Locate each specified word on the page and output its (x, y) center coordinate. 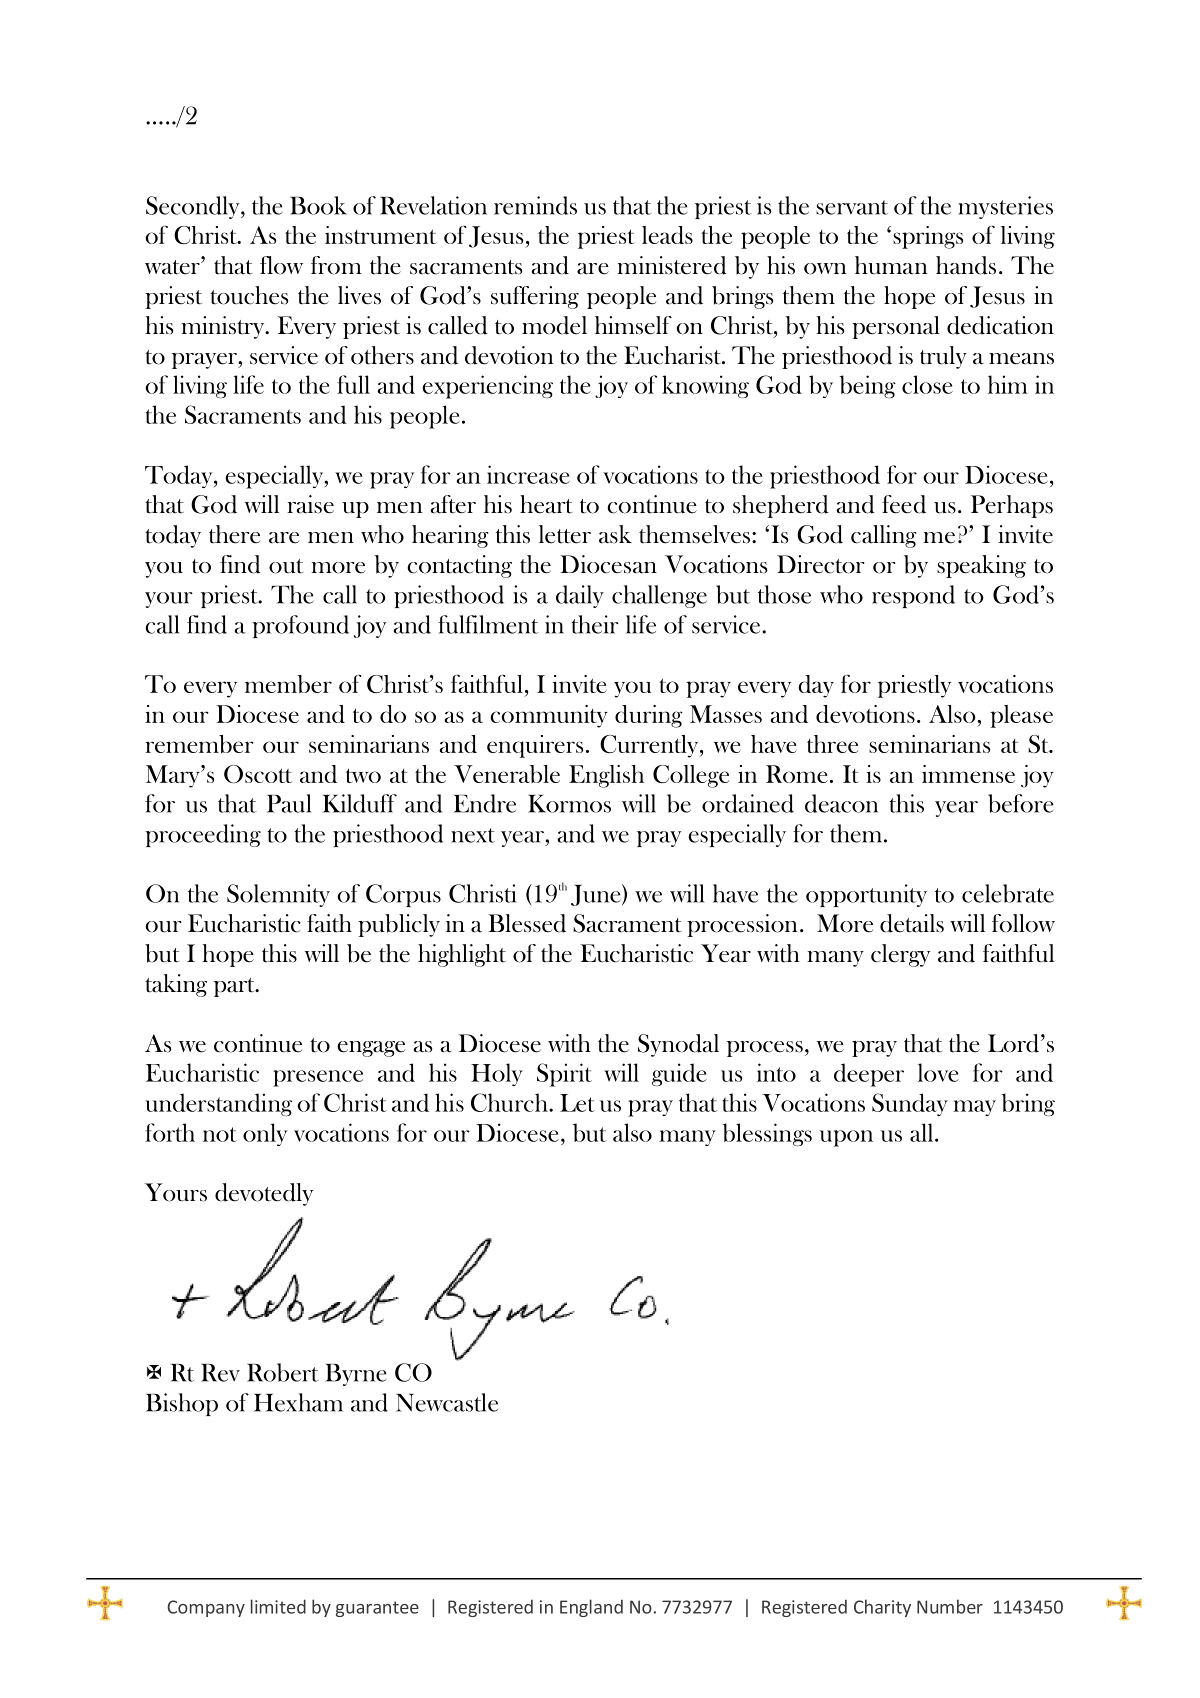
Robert (282, 1372)
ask (615, 534)
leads (667, 235)
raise (310, 504)
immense (968, 774)
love (938, 1072)
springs (928, 237)
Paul (289, 803)
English (606, 776)
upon (846, 1138)
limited (278, 1606)
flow (281, 265)
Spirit (564, 1075)
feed (904, 504)
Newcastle (447, 1402)
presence (318, 1078)
